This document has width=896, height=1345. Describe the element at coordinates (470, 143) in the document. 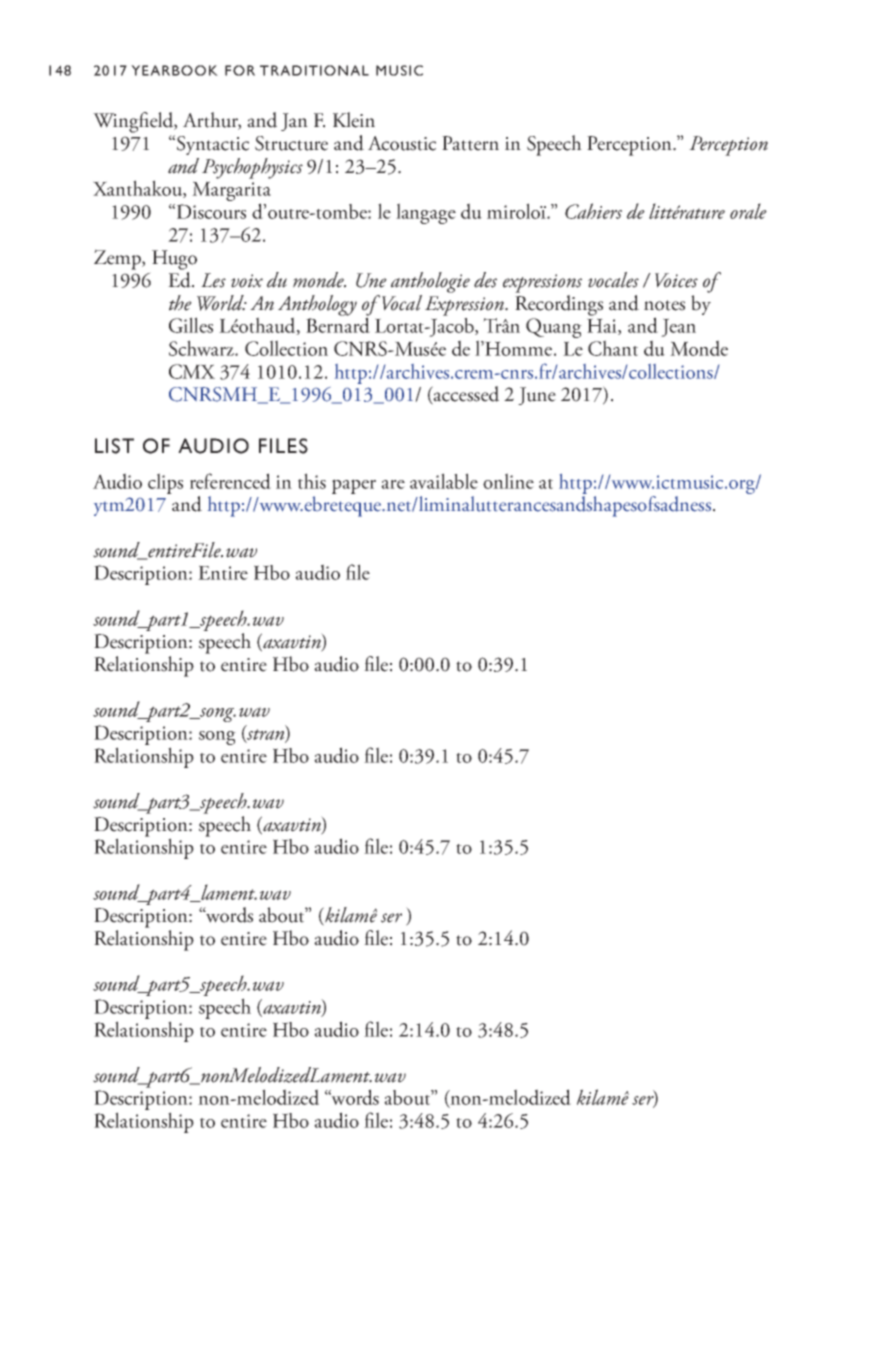

I see `Pattern` at that location.
